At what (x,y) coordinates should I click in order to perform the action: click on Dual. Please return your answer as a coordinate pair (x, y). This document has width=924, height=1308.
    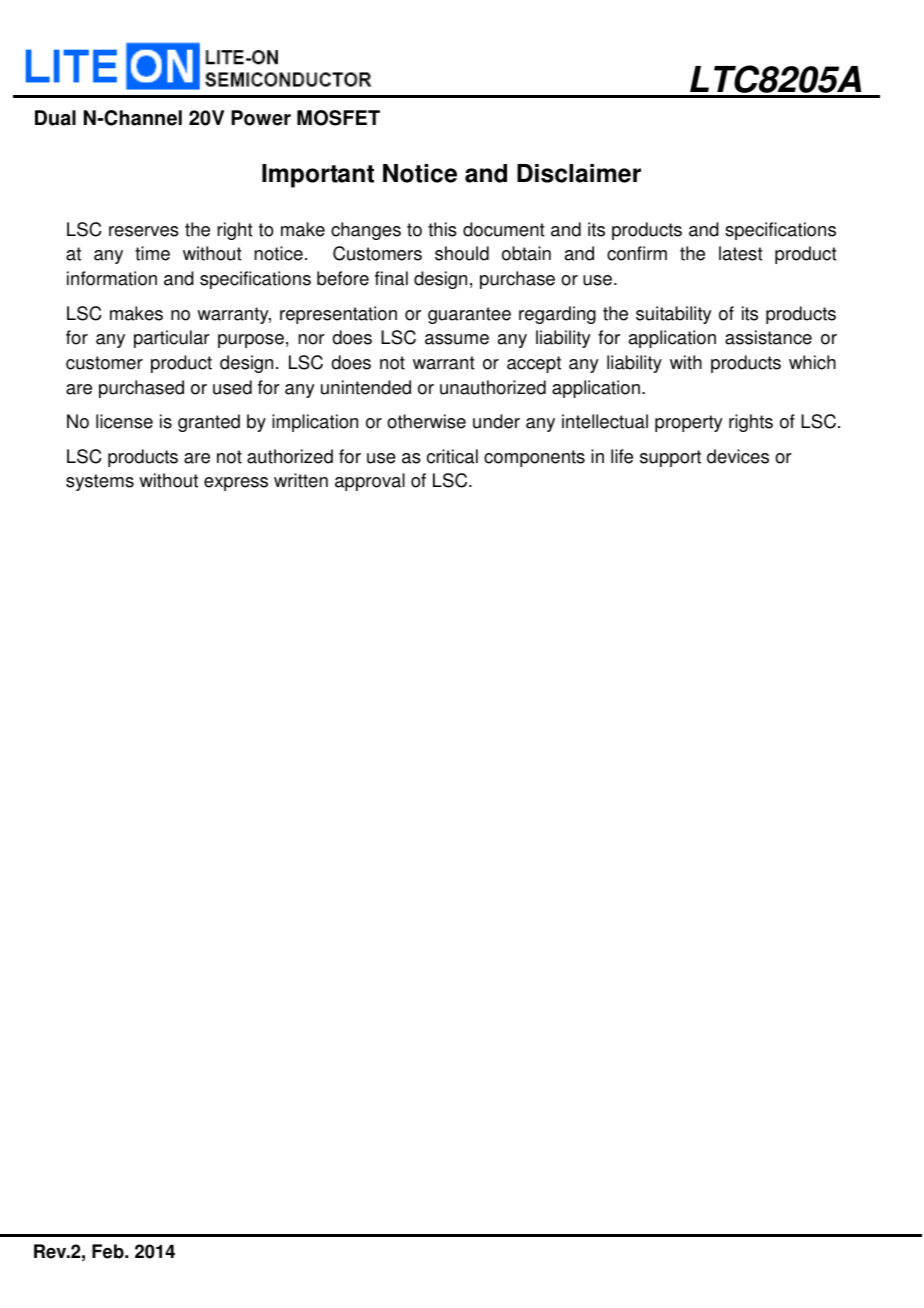
    Looking at the image, I should click on (55, 118).
